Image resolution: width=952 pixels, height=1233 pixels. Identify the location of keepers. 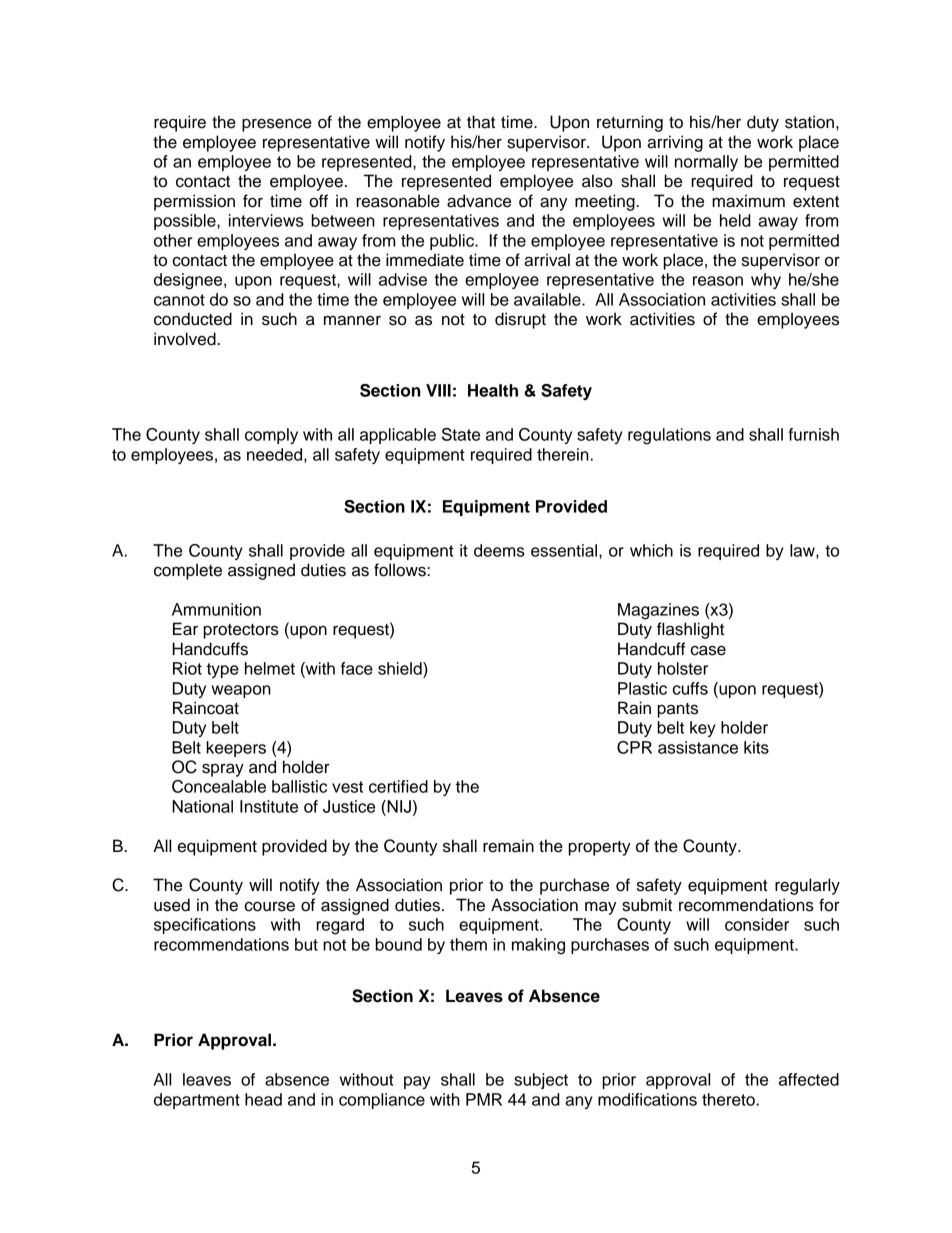
(236, 749).
